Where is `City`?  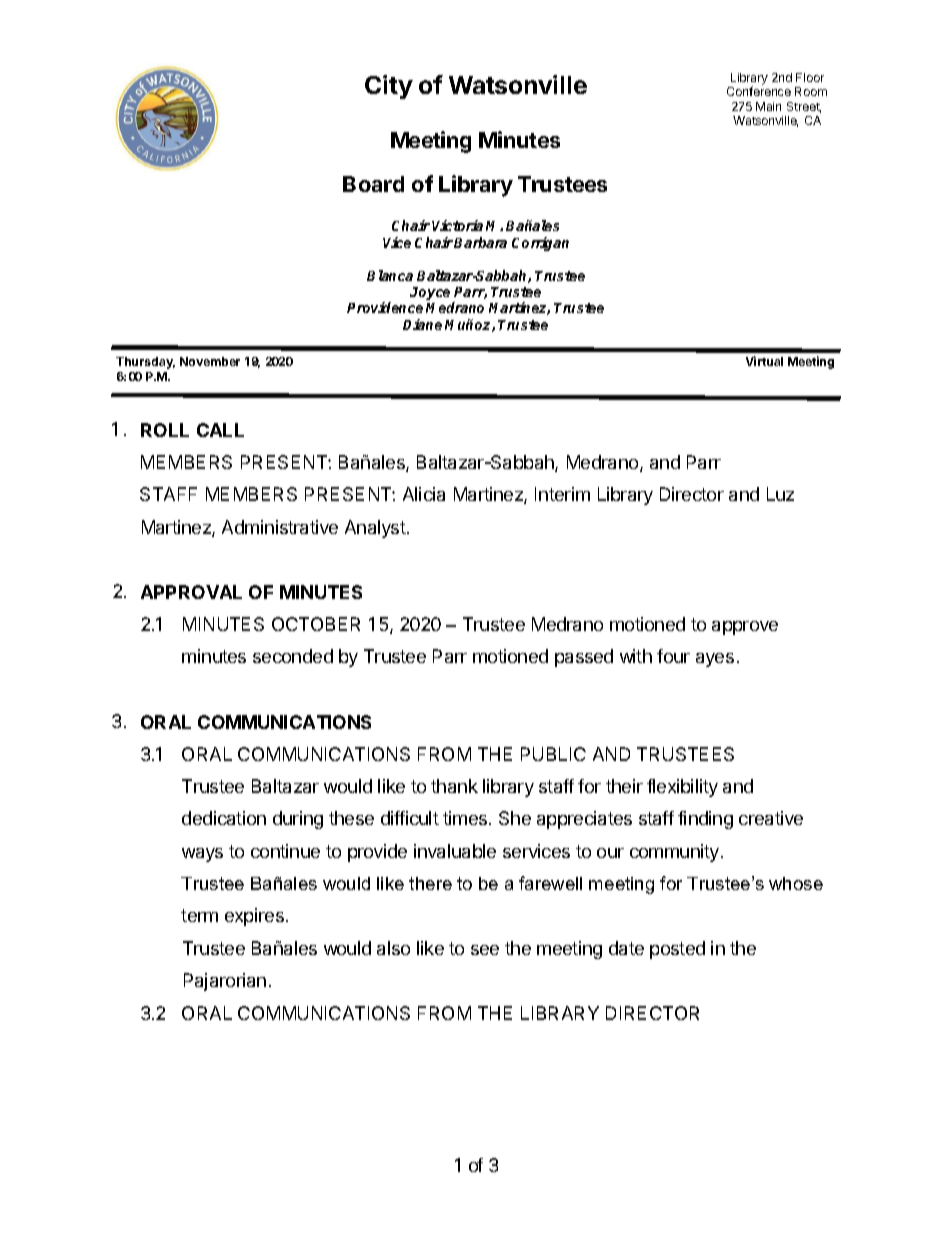 City is located at coordinates (389, 87).
